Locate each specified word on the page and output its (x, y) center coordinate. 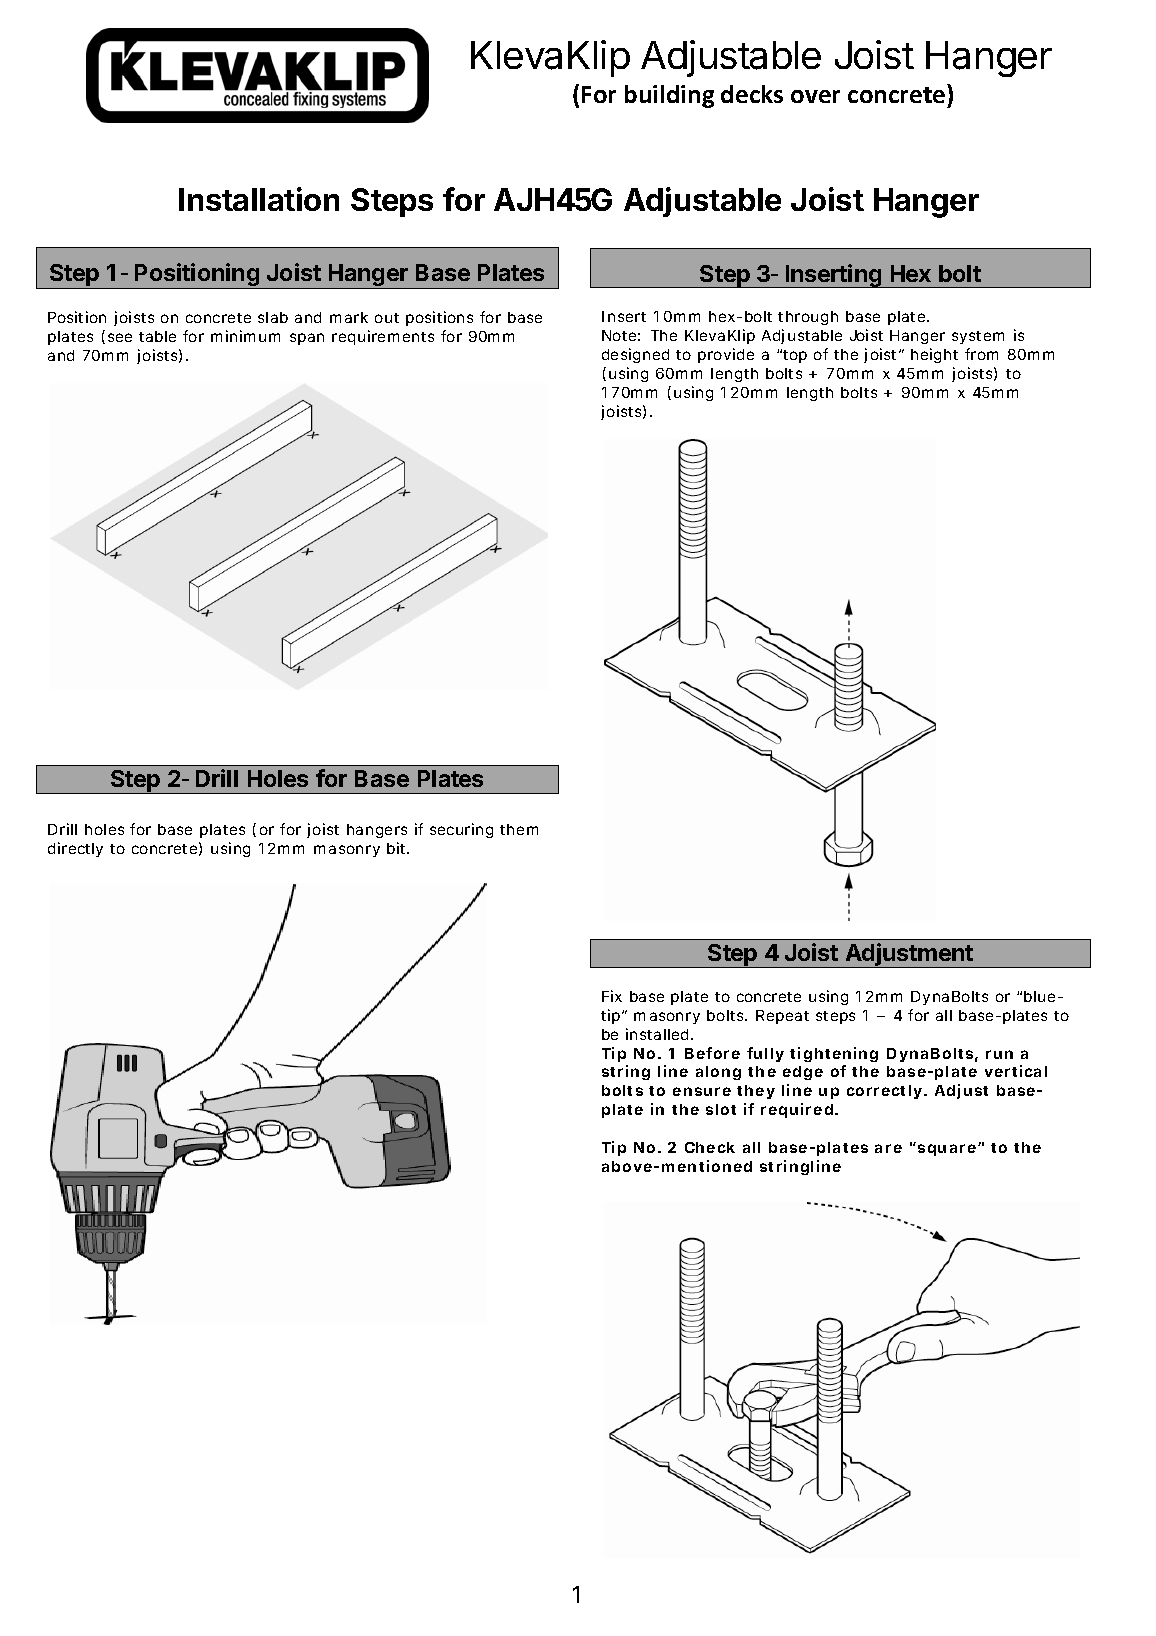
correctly (884, 1092)
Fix (612, 996)
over (815, 96)
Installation (259, 199)
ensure (702, 1091)
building (669, 96)
